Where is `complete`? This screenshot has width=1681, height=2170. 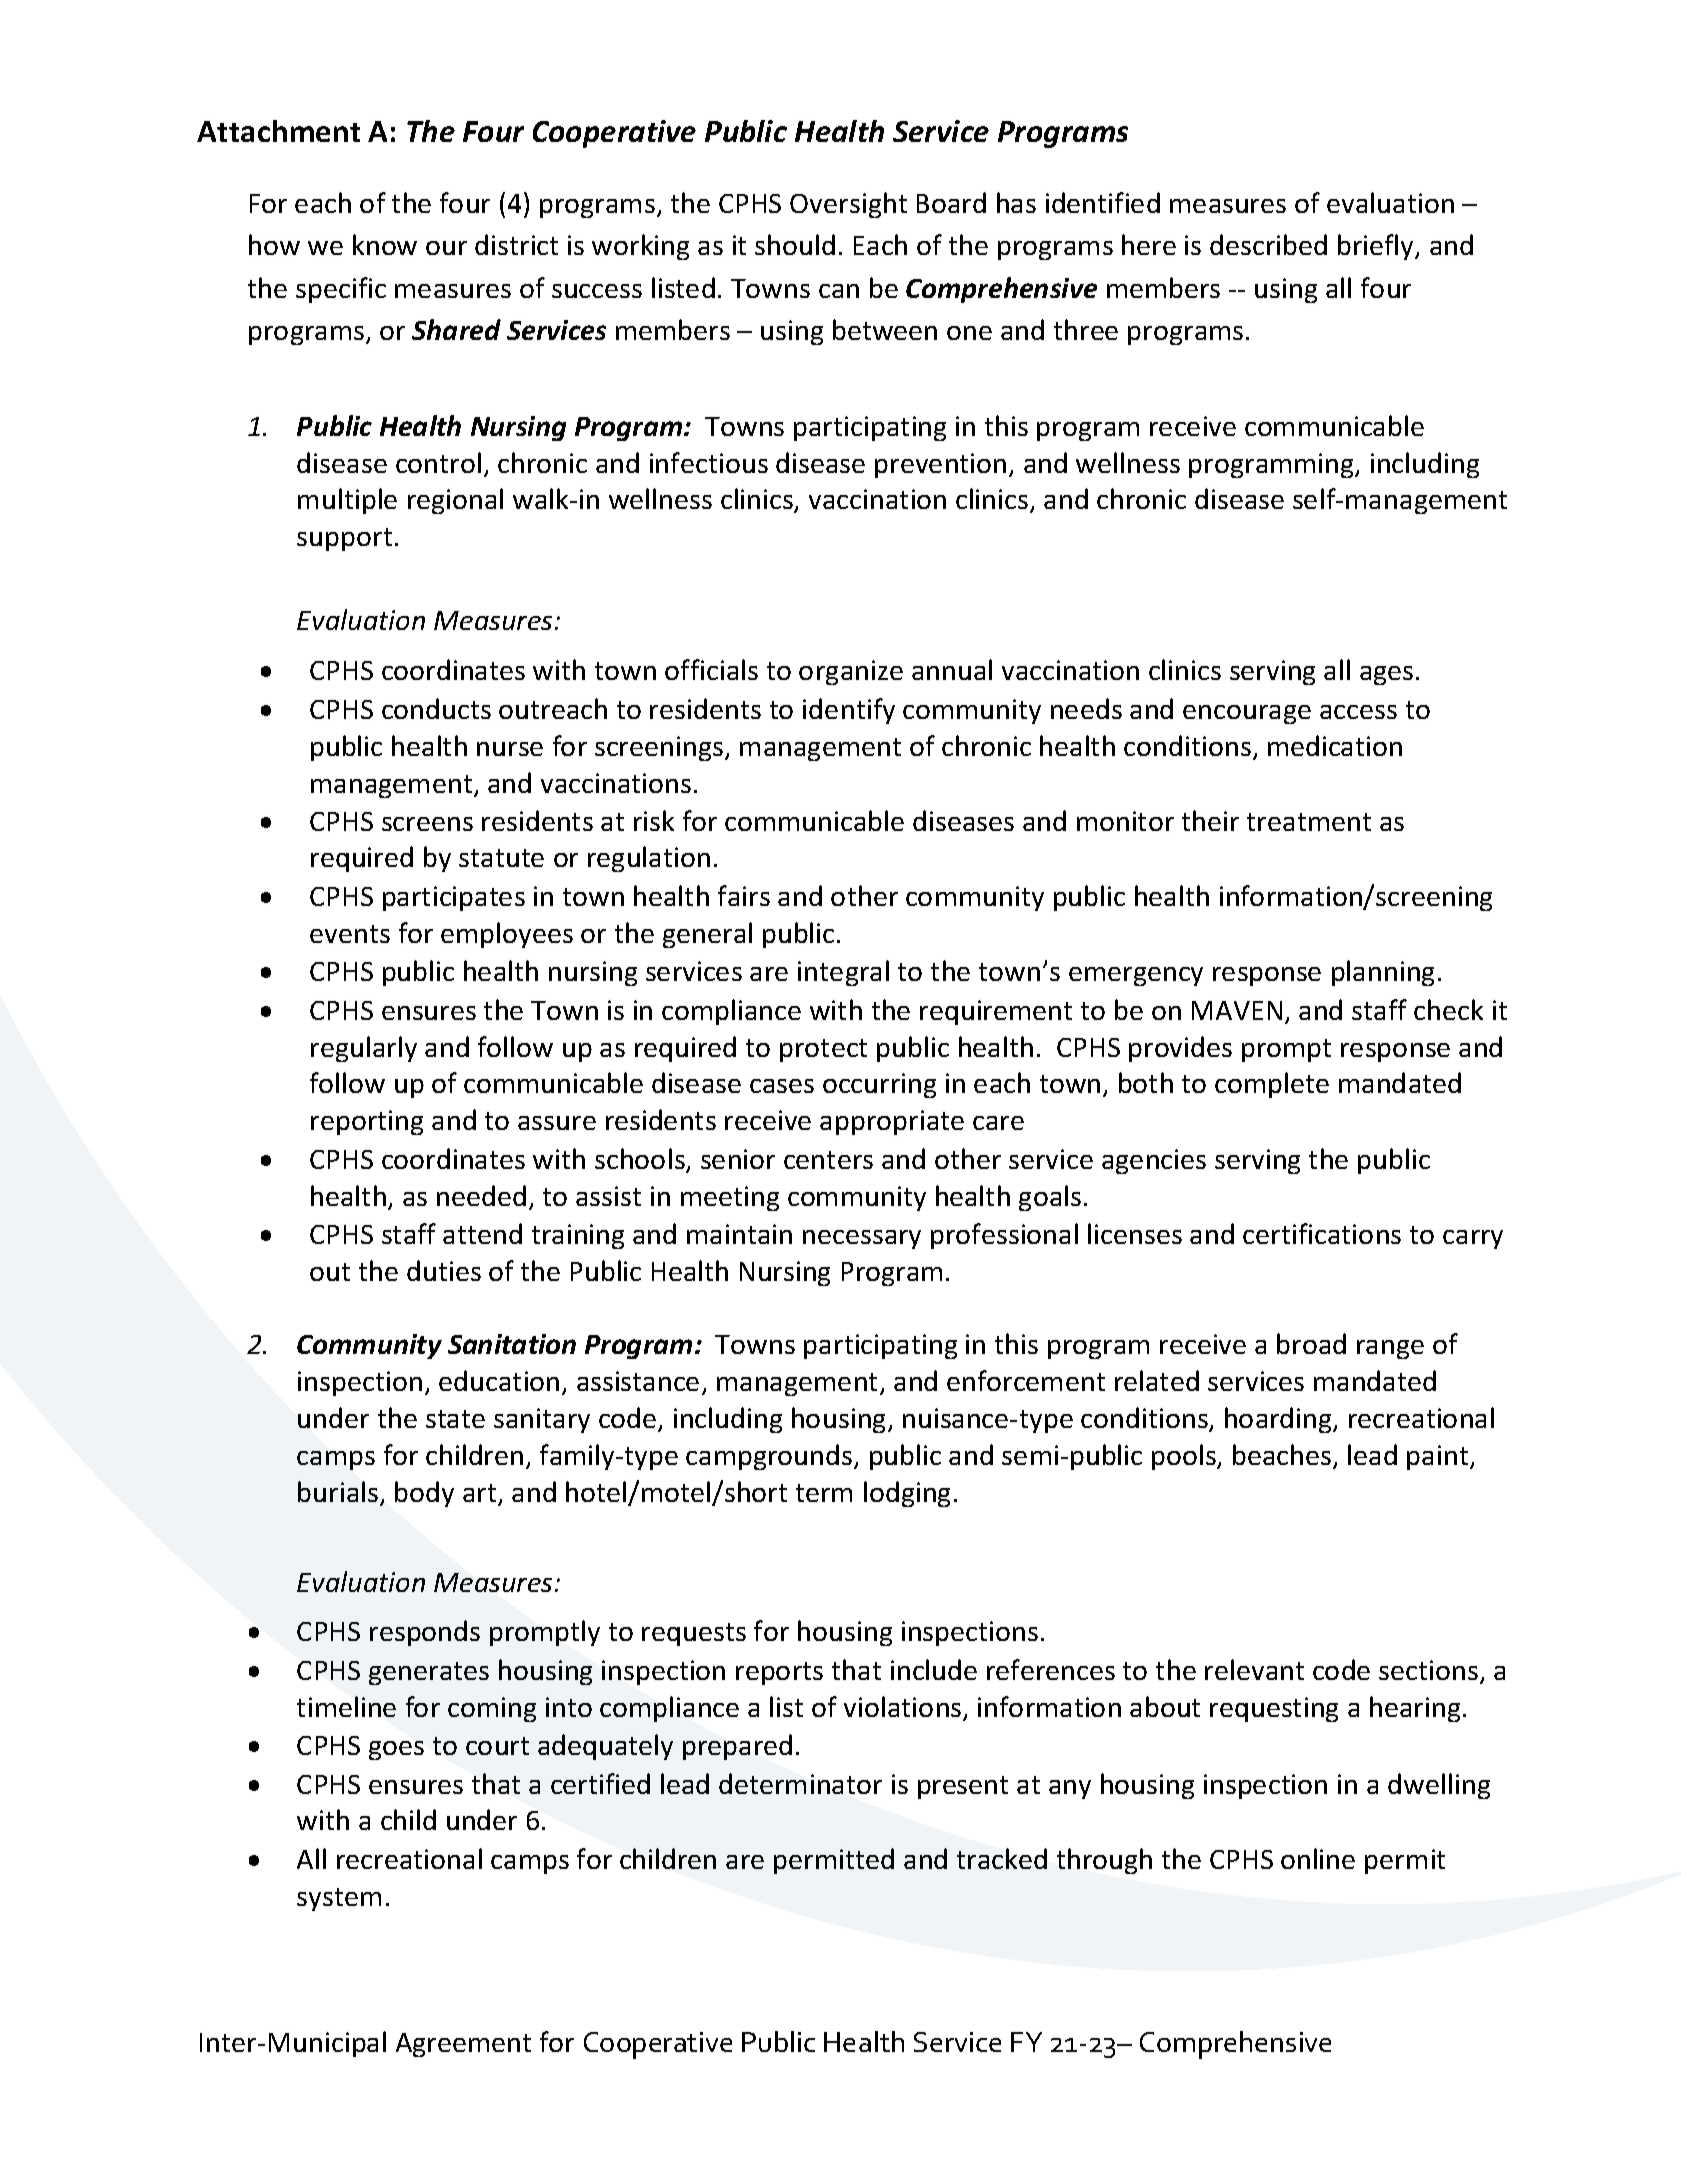 complete is located at coordinates (1272, 1085).
